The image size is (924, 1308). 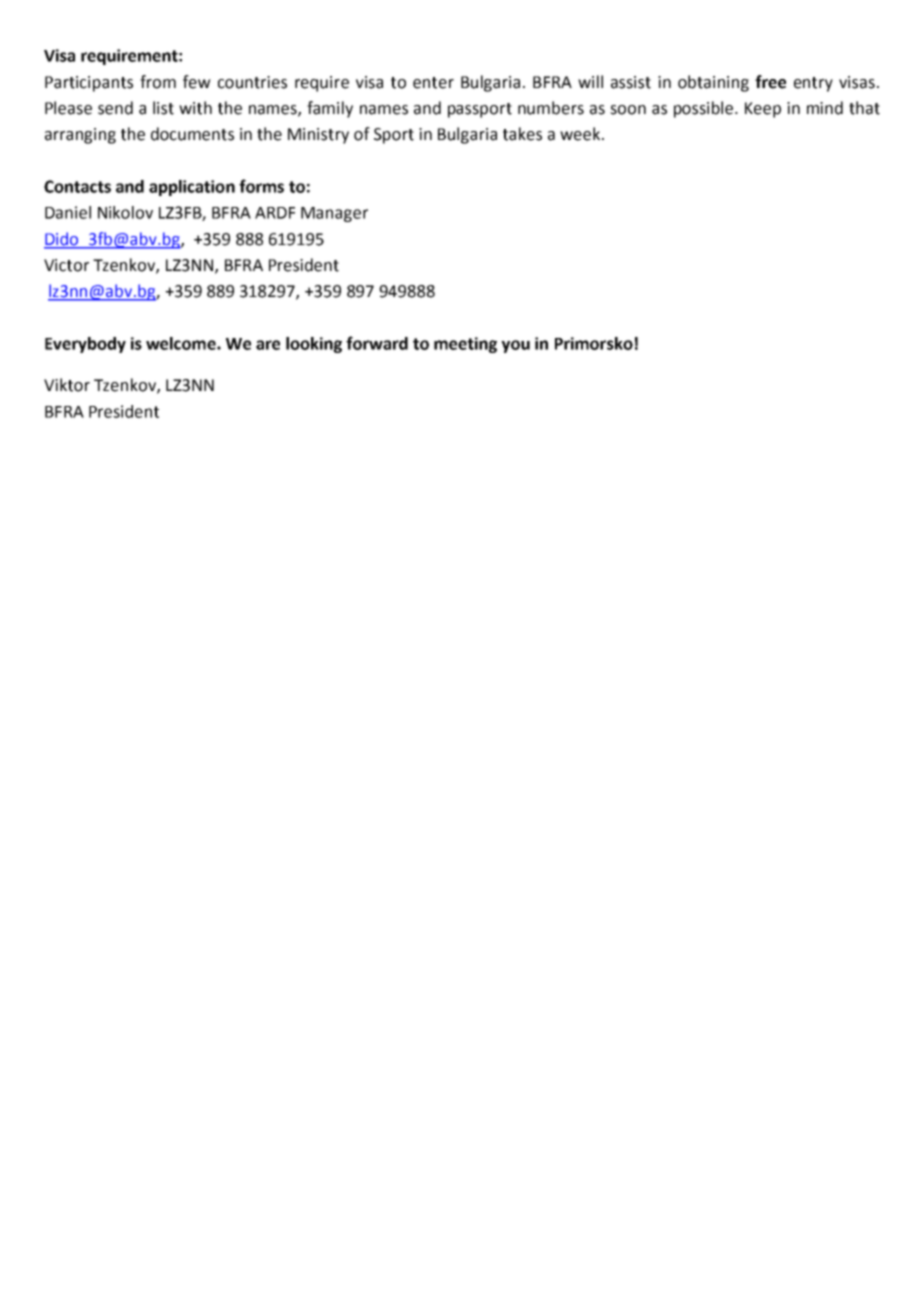 What do you see at coordinates (314, 345) in the page?
I see `looking` at bounding box center [314, 345].
